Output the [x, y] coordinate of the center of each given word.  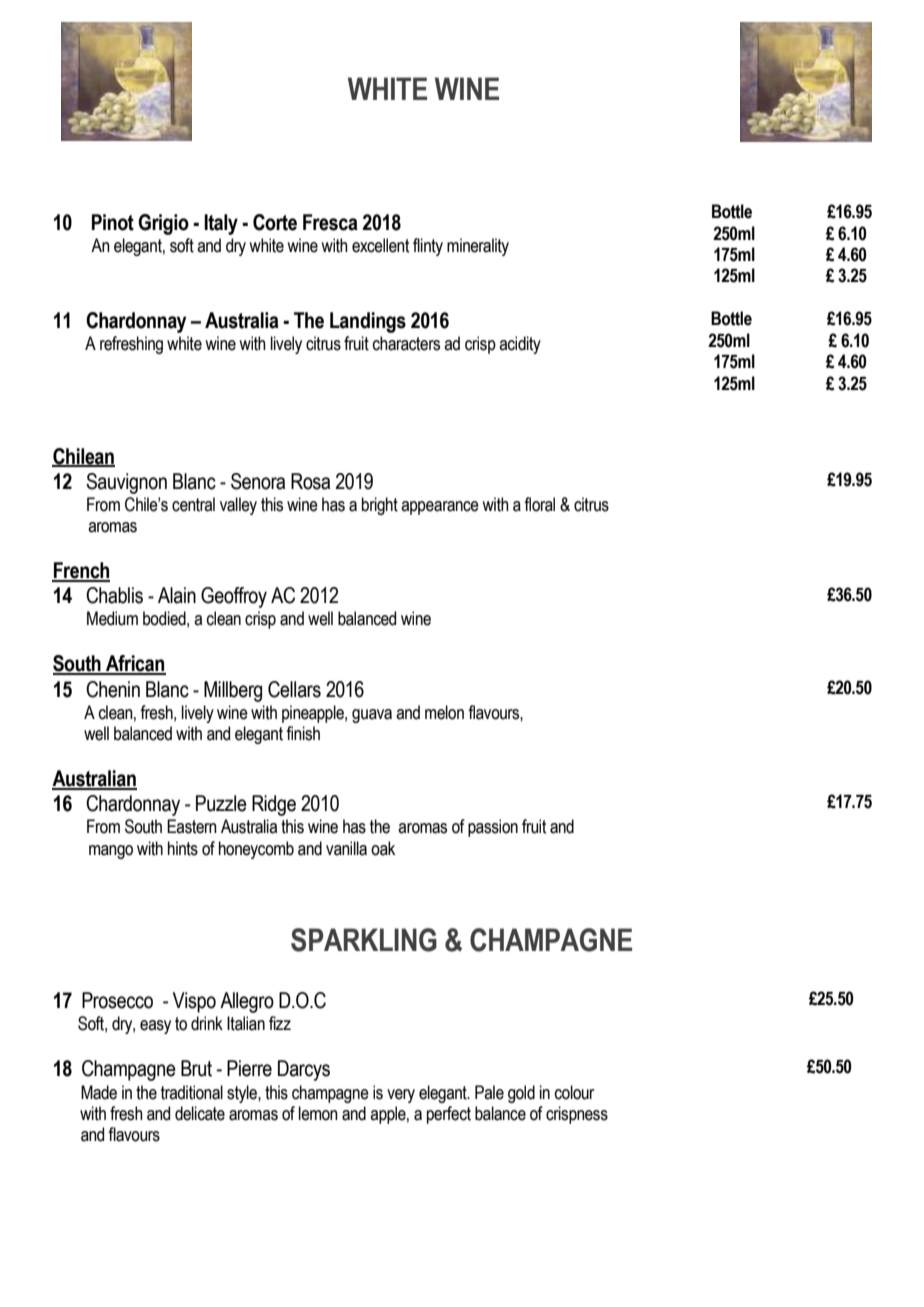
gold [521, 1094]
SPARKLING [364, 940]
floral [539, 504]
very [401, 1096]
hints [183, 848]
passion [493, 828]
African [135, 664]
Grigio [163, 224]
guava [372, 716]
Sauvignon [126, 483]
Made [99, 1092]
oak [383, 848]
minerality [478, 247]
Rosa [310, 481]
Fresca [330, 222]
